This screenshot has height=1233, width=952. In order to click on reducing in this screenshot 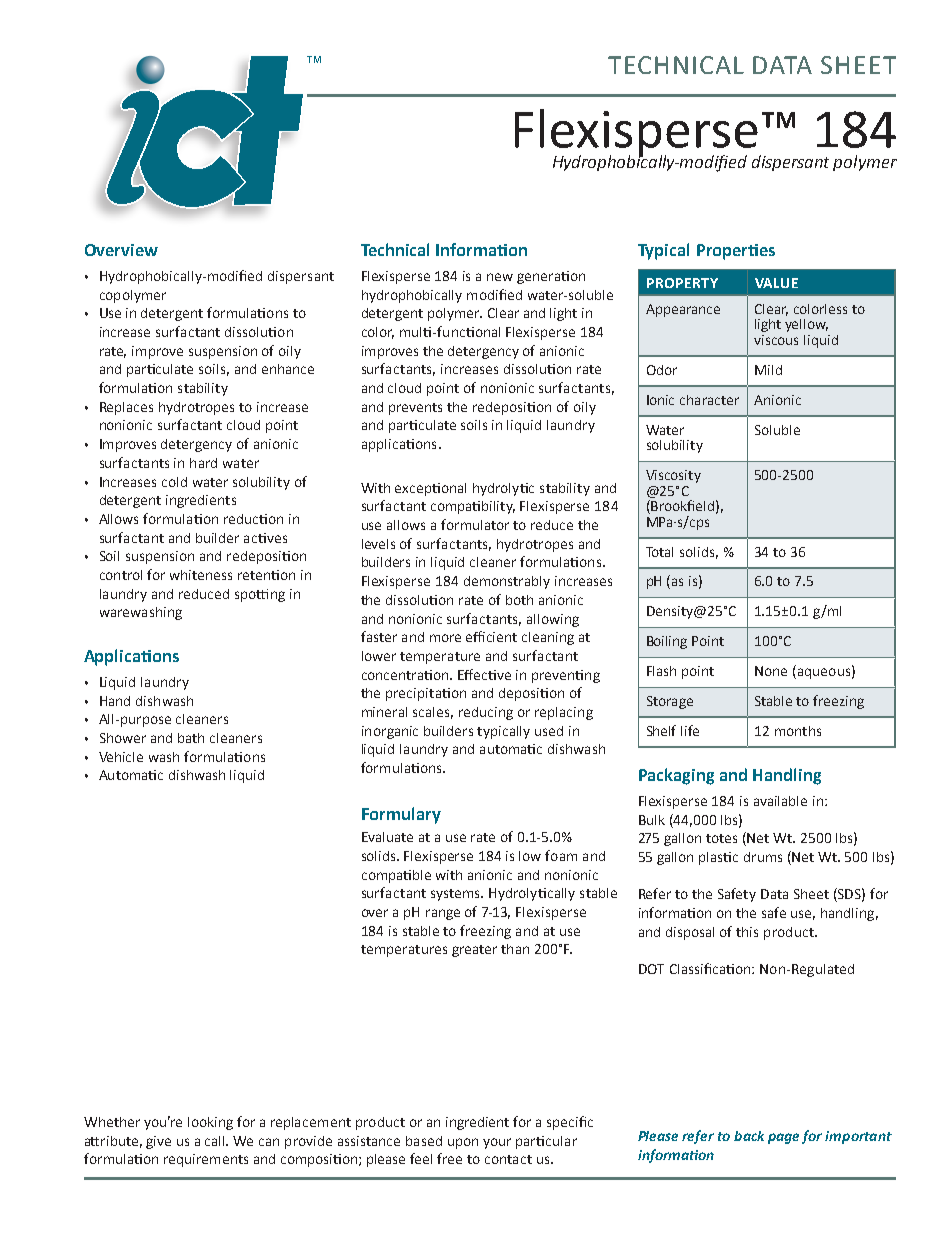, I will do `click(486, 713)`.
